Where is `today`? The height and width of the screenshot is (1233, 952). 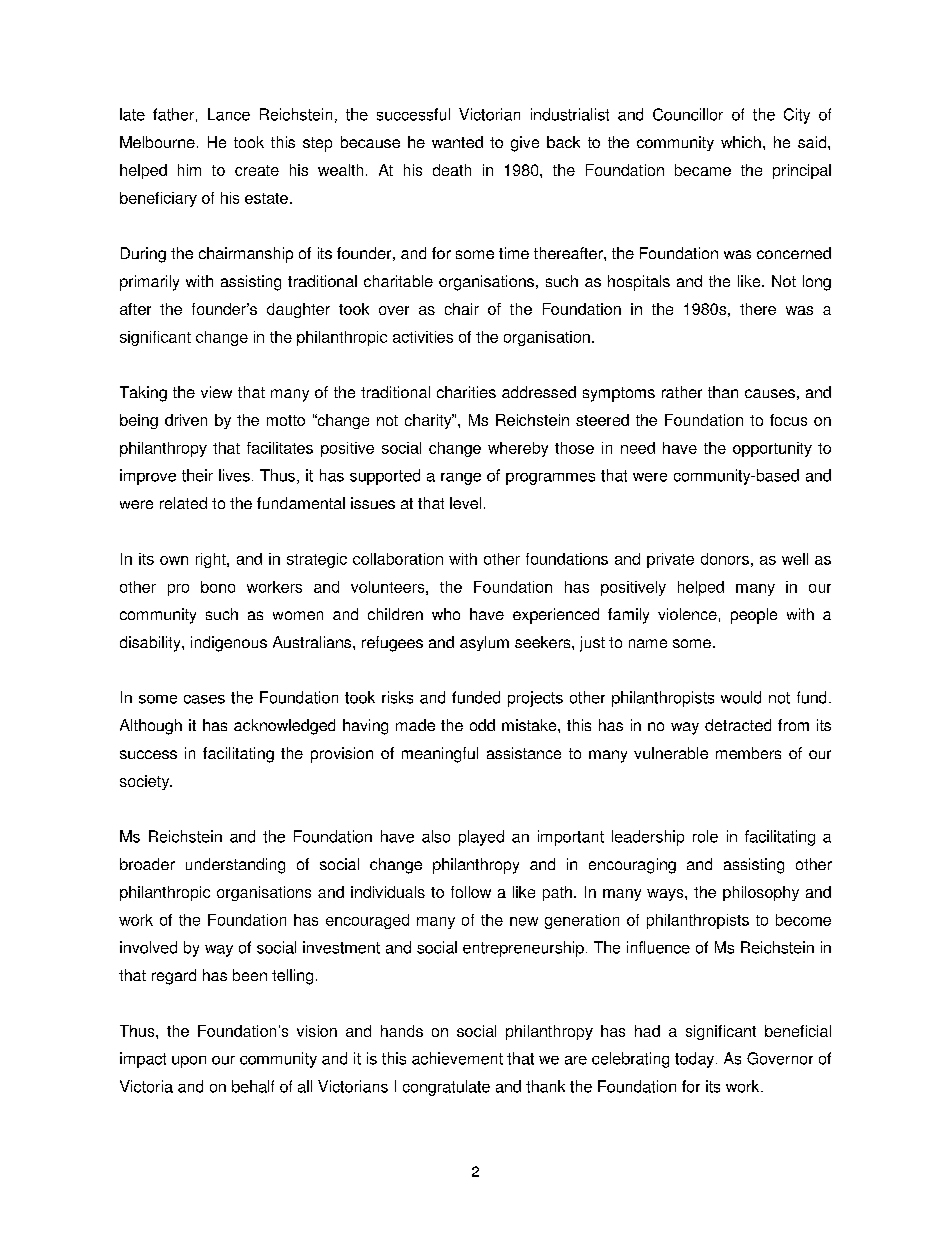
today is located at coordinates (696, 1060).
